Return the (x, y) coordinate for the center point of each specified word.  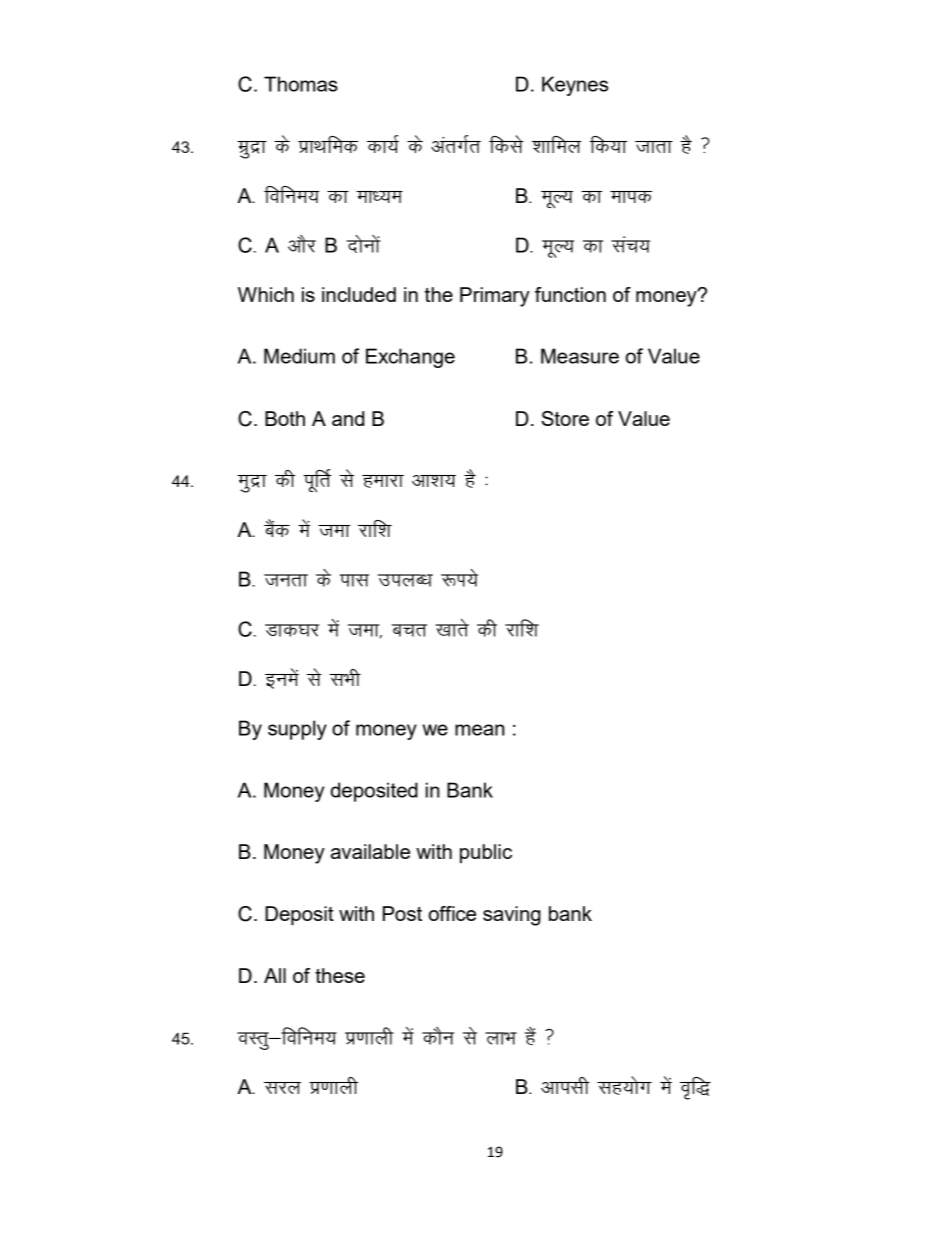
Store (565, 418)
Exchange (410, 358)
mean (479, 730)
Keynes (575, 86)
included (359, 294)
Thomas (301, 84)
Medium (299, 356)
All (275, 975)
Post (402, 913)
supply (297, 730)
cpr (409, 630)
